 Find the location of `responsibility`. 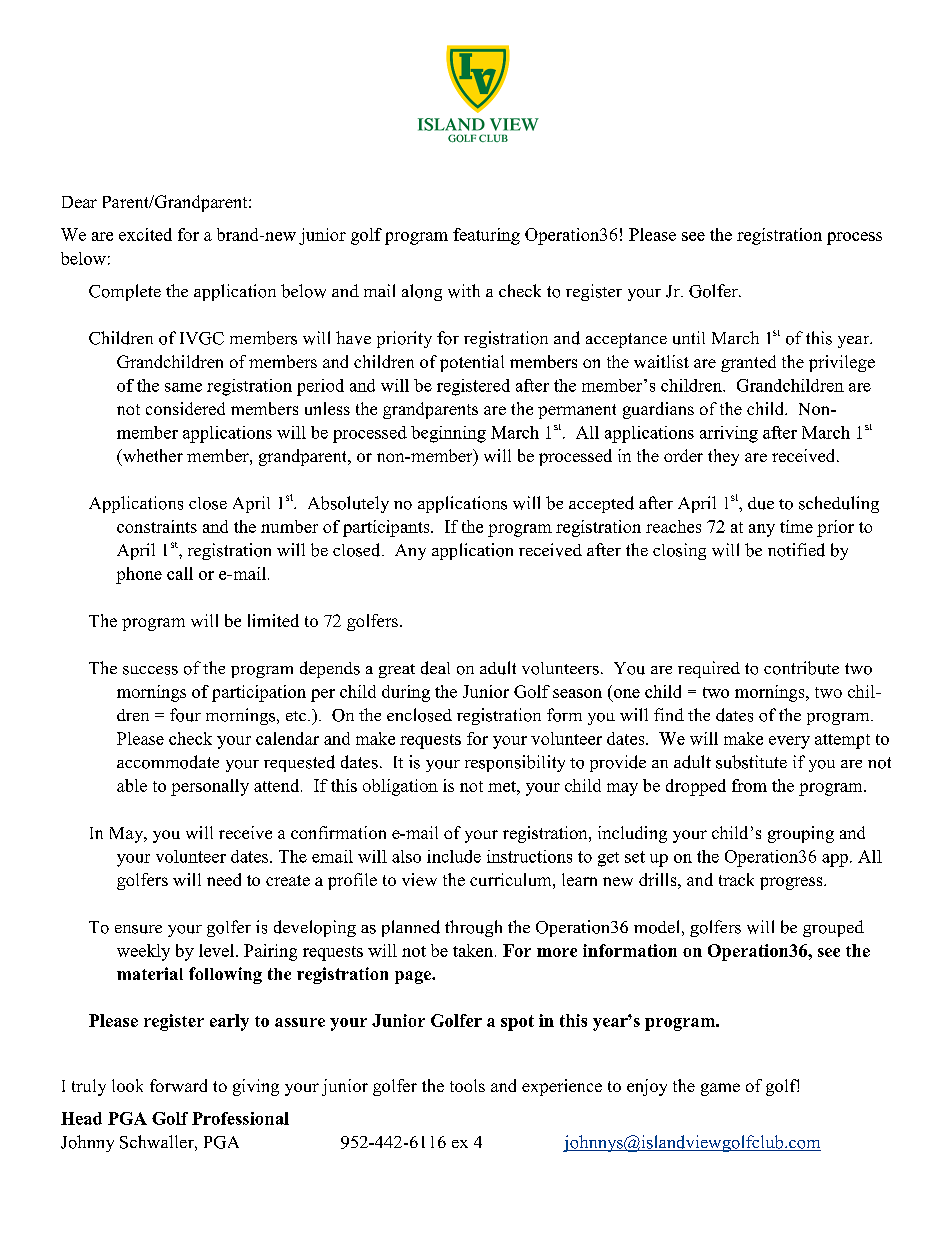

responsibility is located at coordinates (515, 763).
